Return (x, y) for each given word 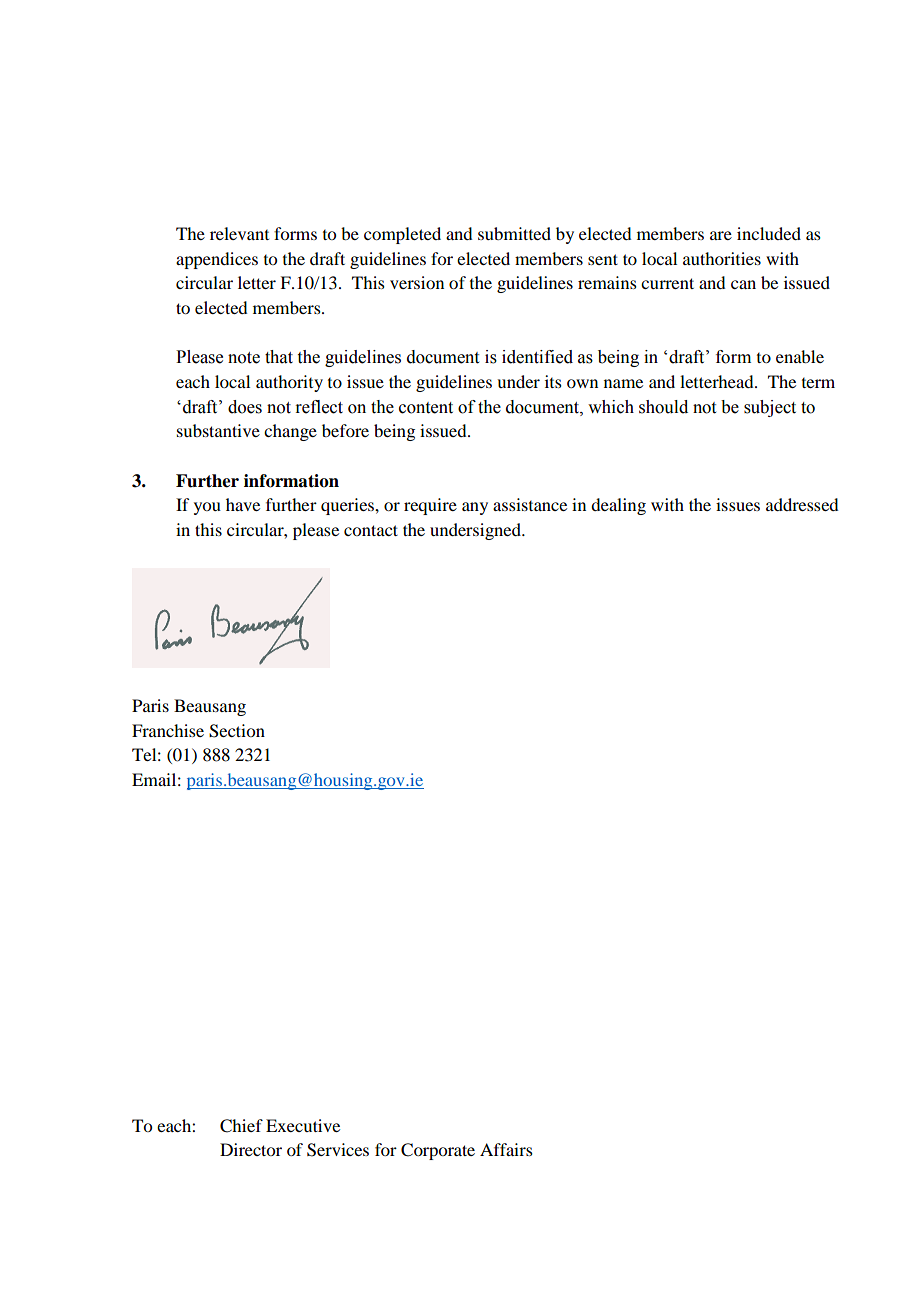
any (475, 508)
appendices (217, 260)
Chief (241, 1126)
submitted (514, 233)
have (243, 504)
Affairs (506, 1149)
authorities (722, 258)
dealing (618, 506)
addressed (802, 504)
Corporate (438, 1151)
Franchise (168, 730)
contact (371, 530)
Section (237, 731)
